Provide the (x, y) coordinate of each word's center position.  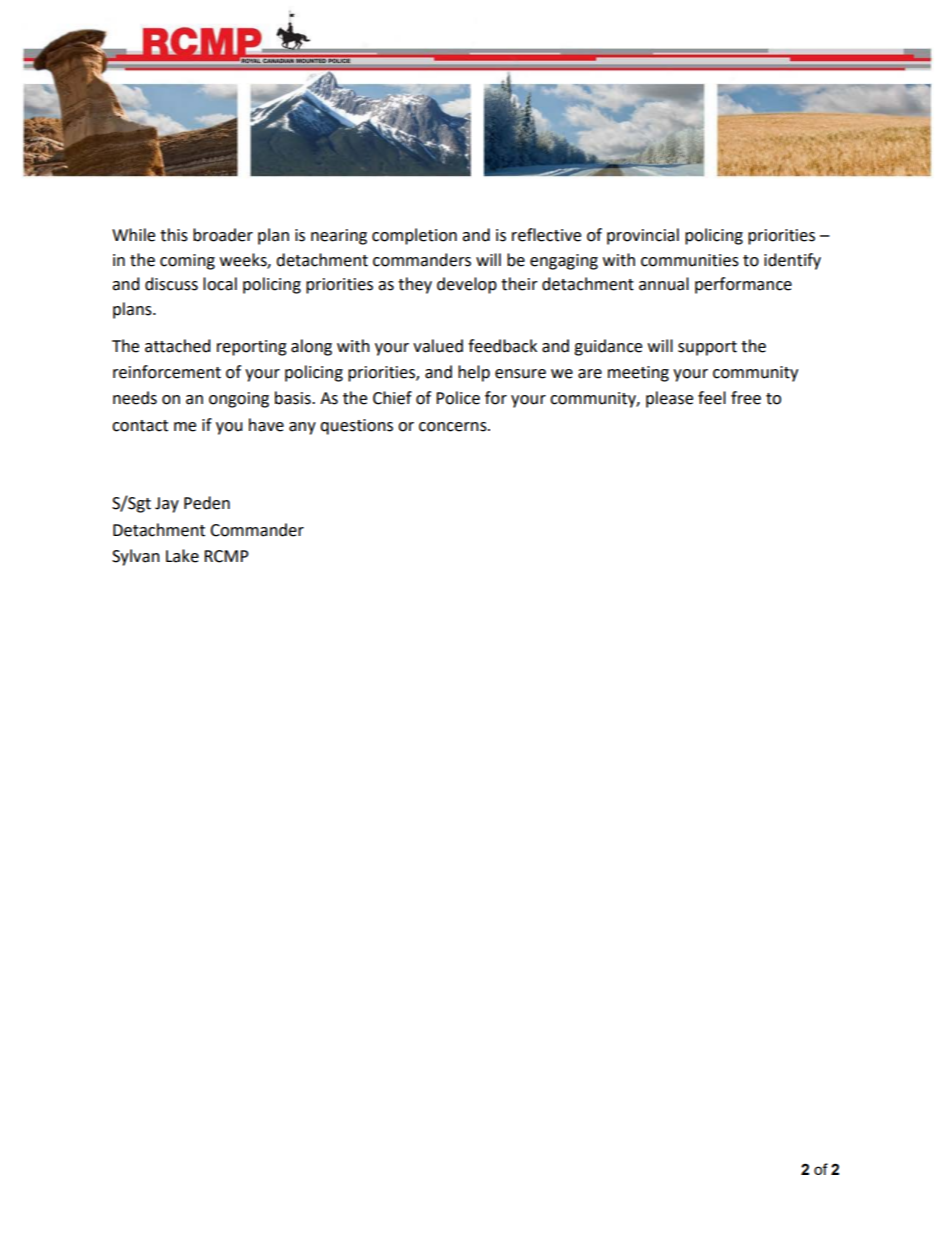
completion (414, 236)
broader (223, 235)
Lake (182, 556)
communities (690, 260)
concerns (454, 427)
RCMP (226, 556)
